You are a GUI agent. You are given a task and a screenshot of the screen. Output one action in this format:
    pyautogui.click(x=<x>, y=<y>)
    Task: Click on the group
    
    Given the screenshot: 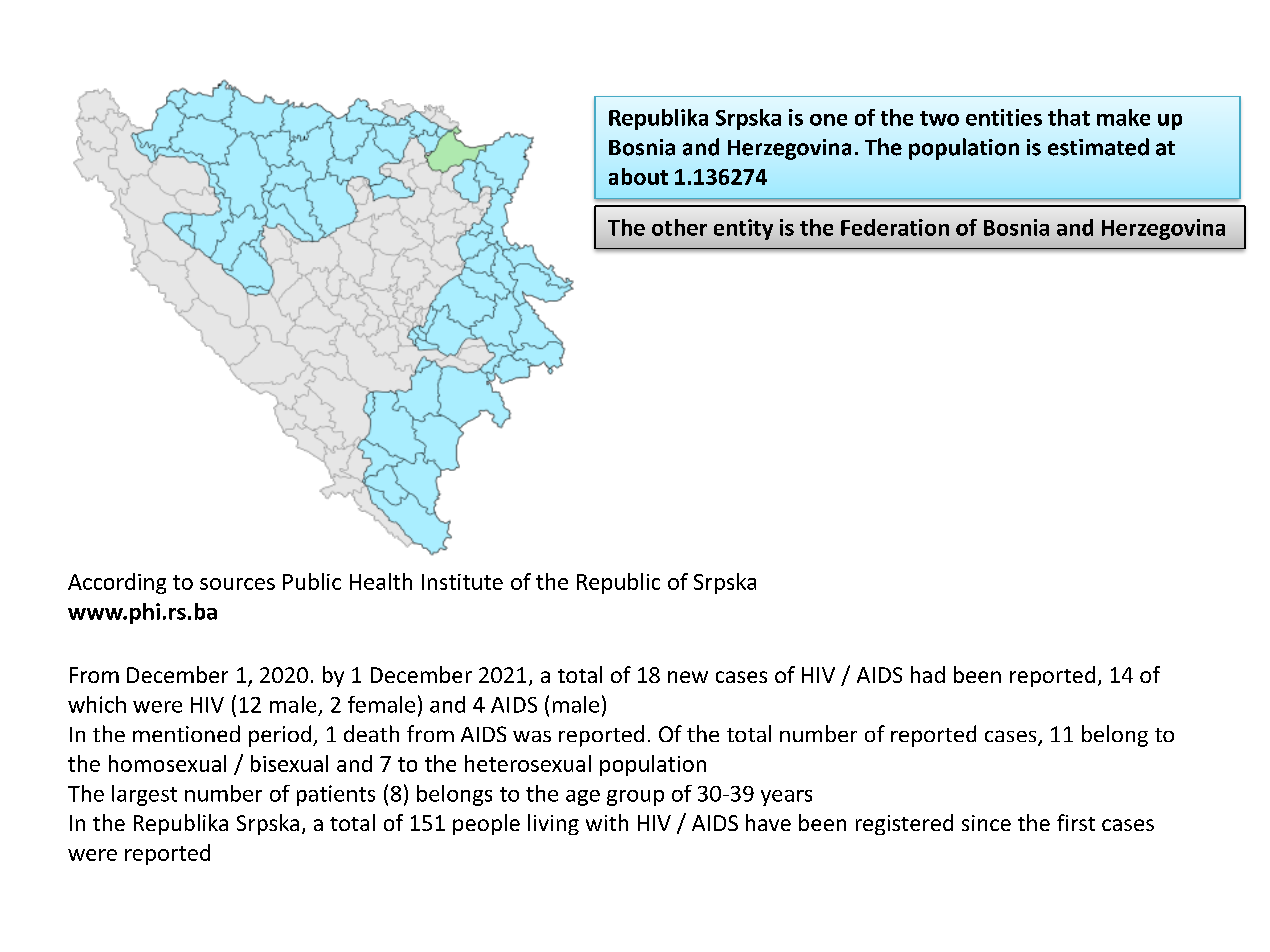 What is the action you would take?
    pyautogui.click(x=635, y=798)
